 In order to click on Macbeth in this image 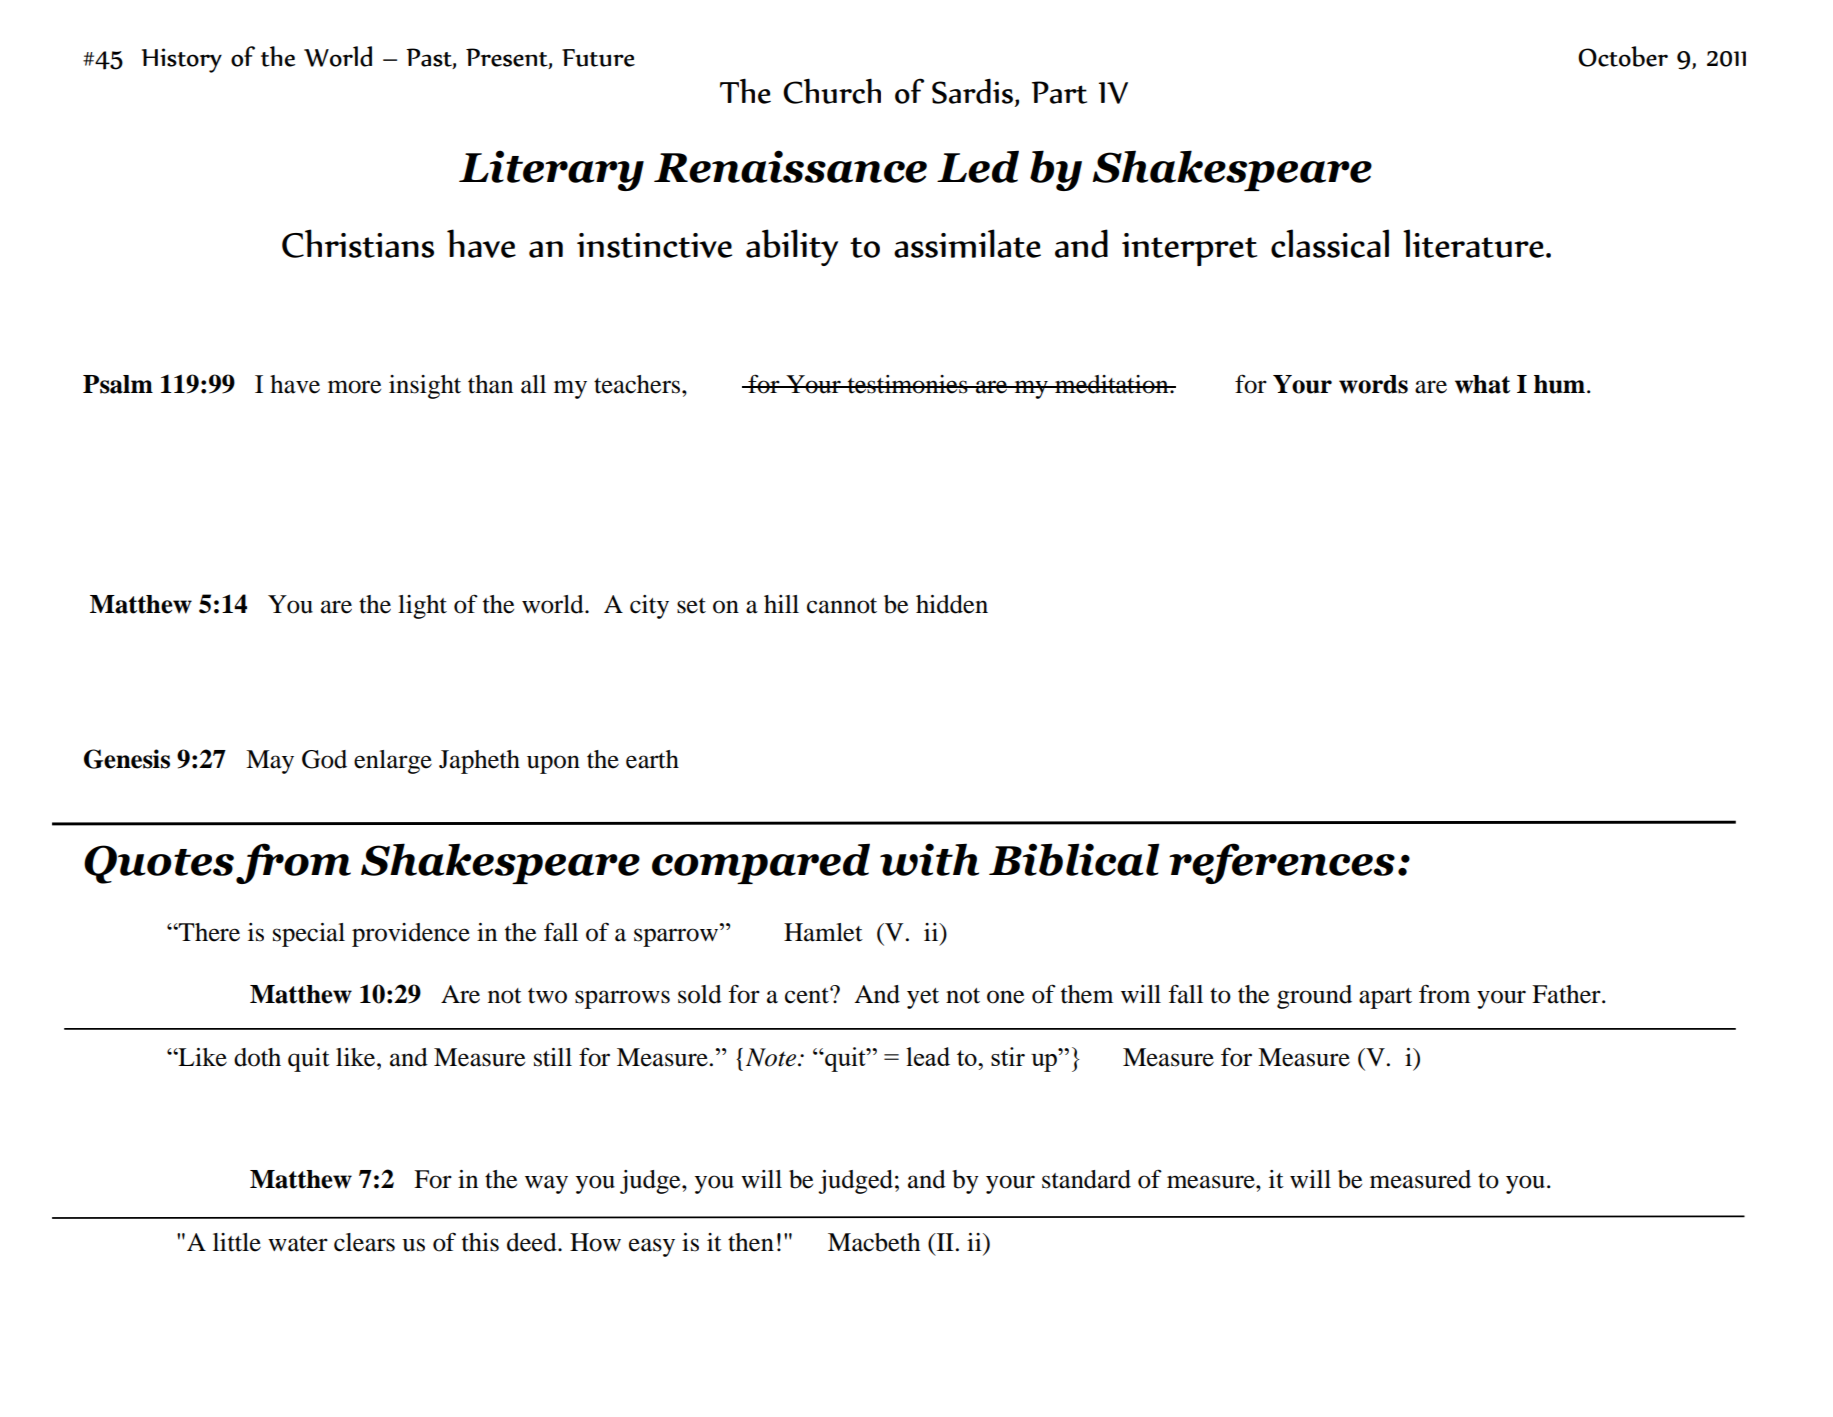, I will do `click(874, 1242)`.
